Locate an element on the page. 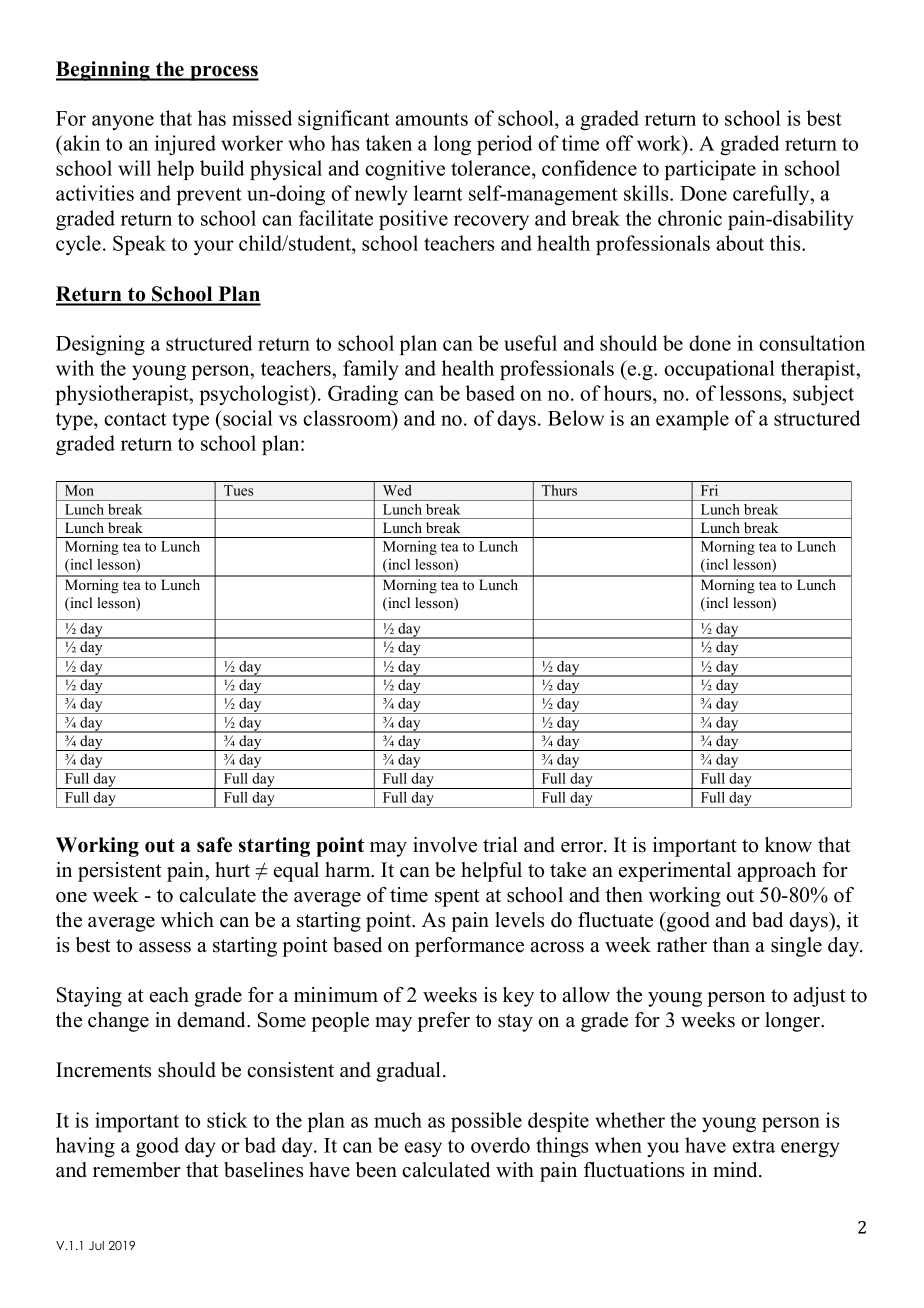 The width and height of the page is (924, 1308). remember is located at coordinates (137, 1170).
